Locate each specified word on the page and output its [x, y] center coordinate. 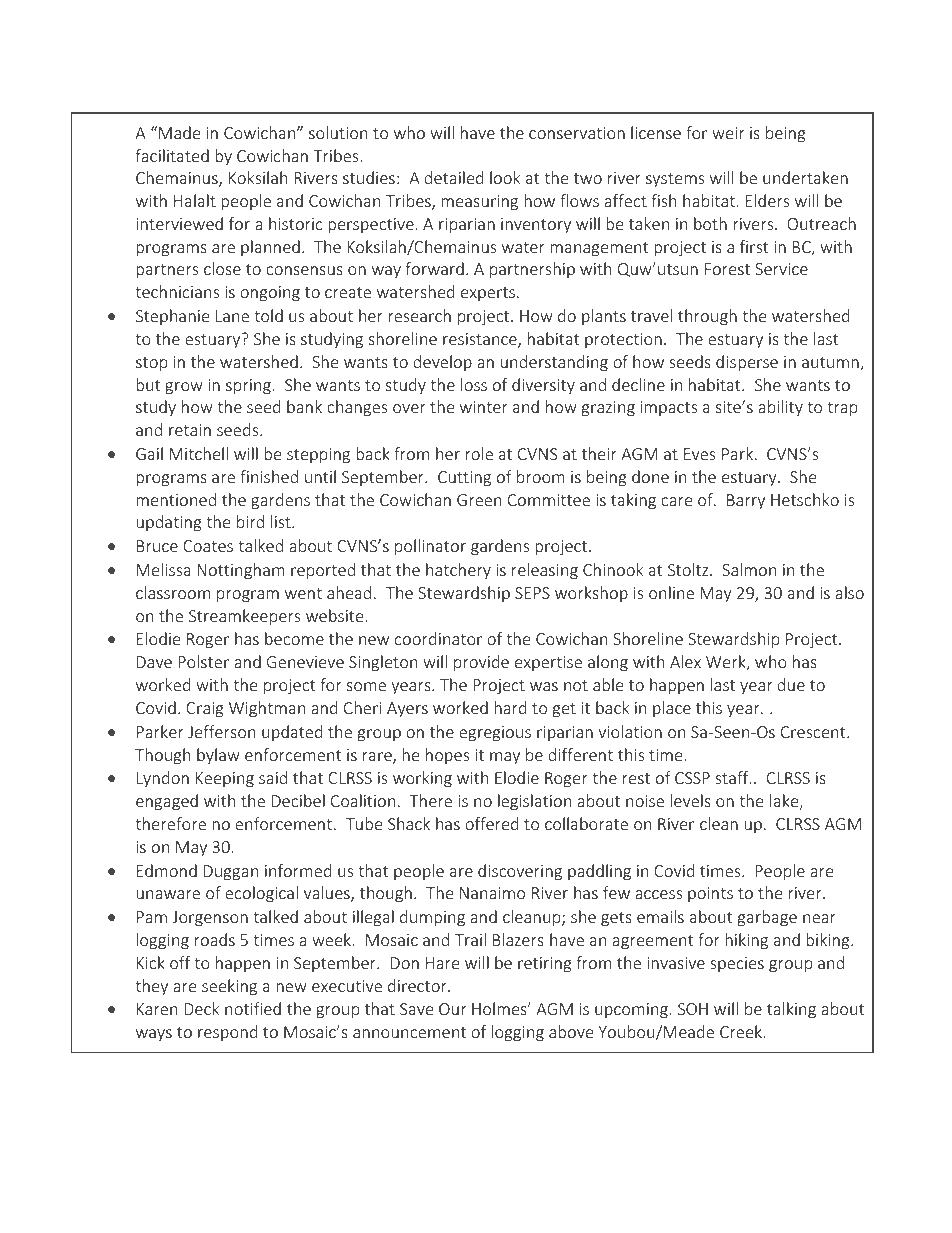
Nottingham [241, 571]
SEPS [532, 593]
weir [728, 133]
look [505, 177]
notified [253, 1008]
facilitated [172, 155]
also [849, 592]
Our [452, 1009]
